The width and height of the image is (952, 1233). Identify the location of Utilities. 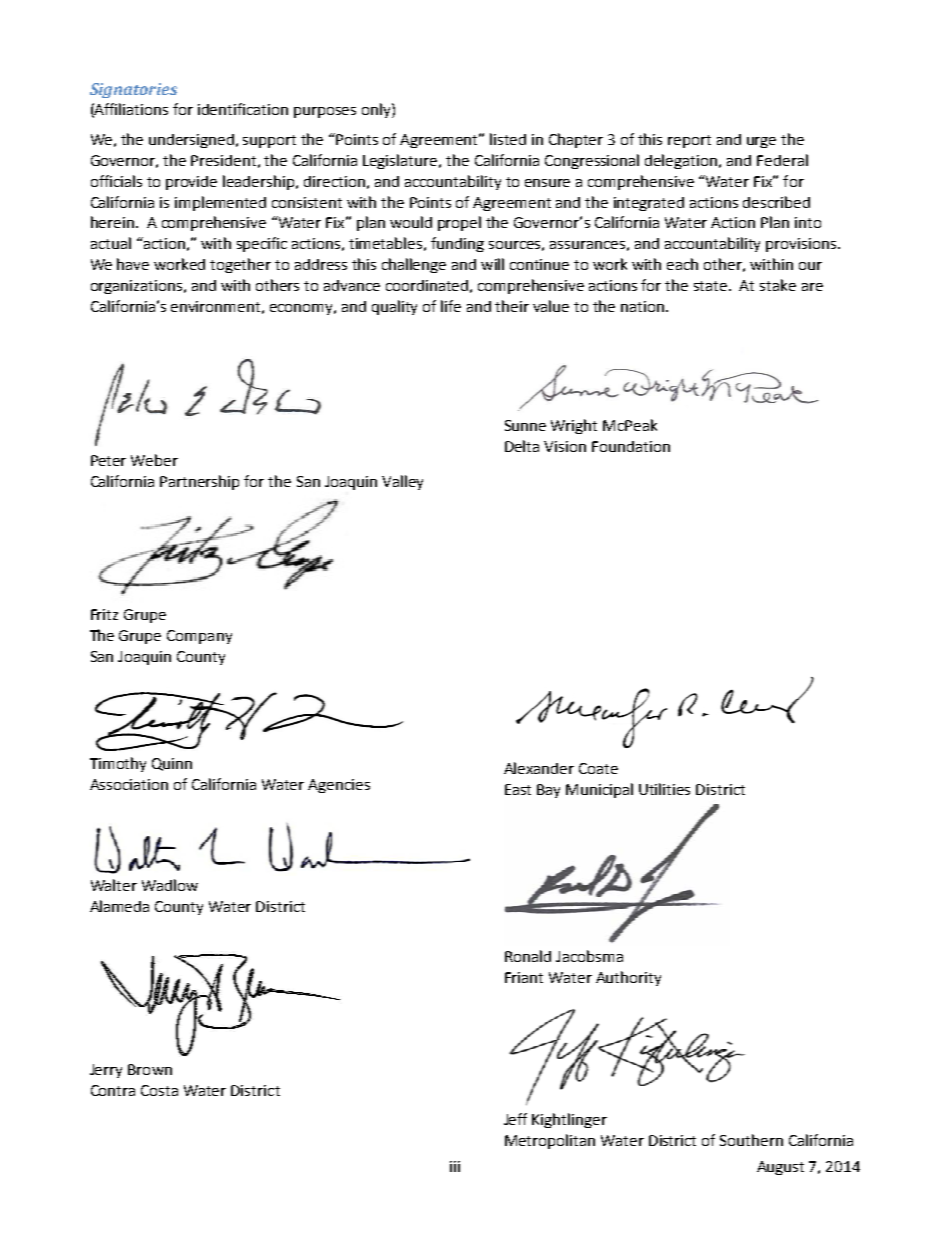
(664, 789).
